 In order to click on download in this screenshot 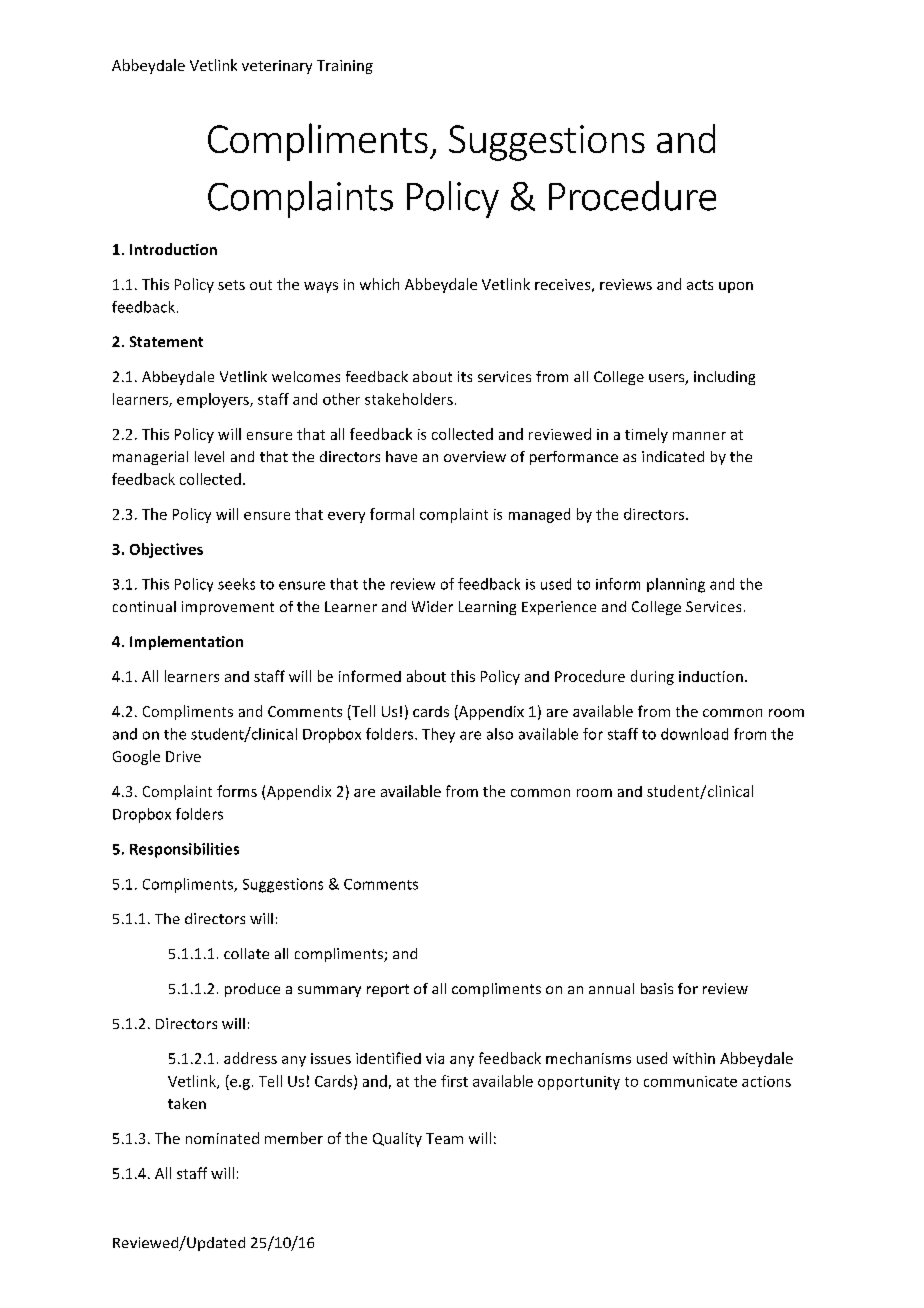, I will do `click(694, 734)`.
